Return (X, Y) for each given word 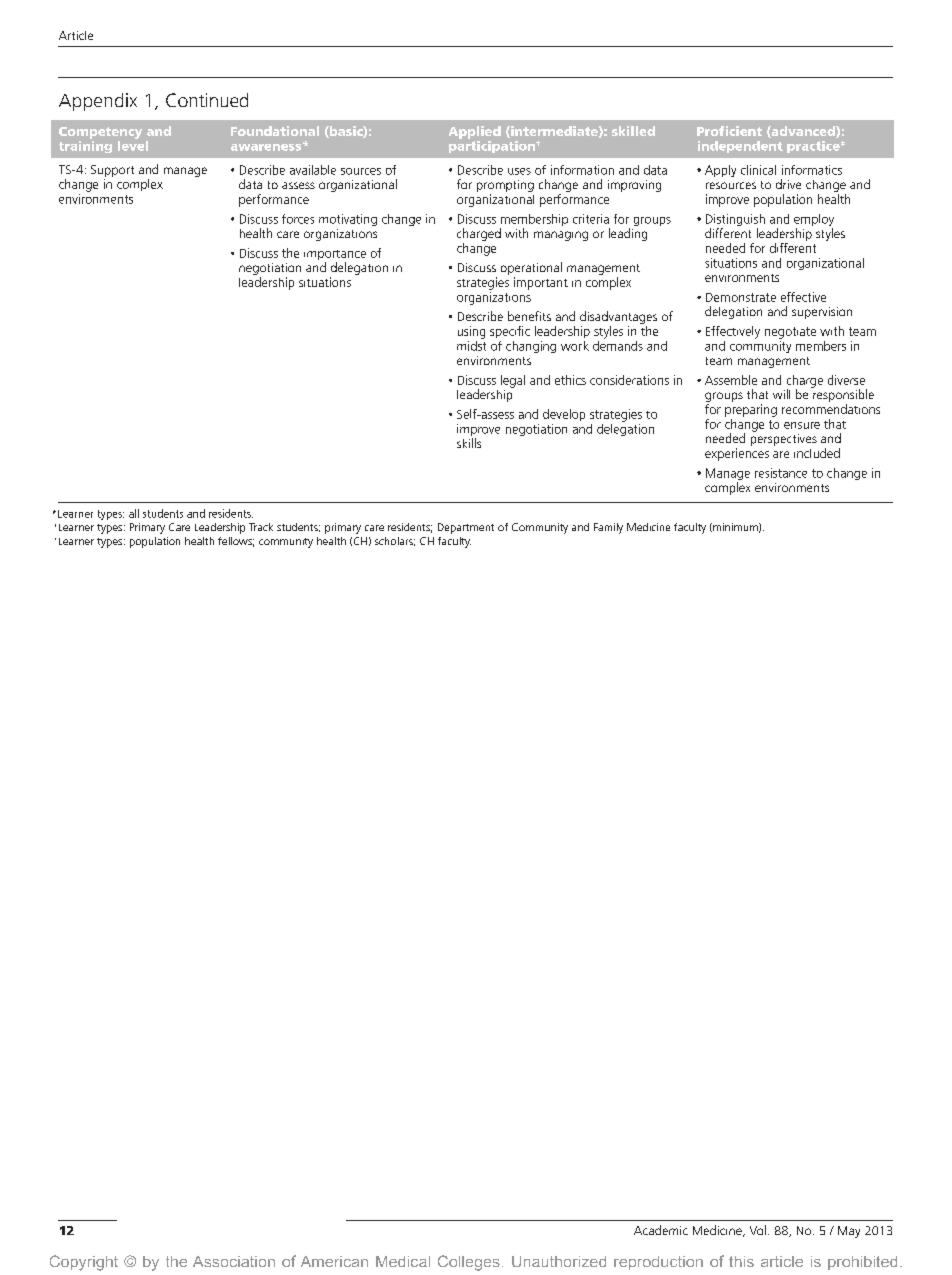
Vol (758, 1230)
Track (261, 527)
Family (608, 528)
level (133, 144)
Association (234, 1261)
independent (740, 147)
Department (466, 528)
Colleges (469, 1263)
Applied (475, 132)
